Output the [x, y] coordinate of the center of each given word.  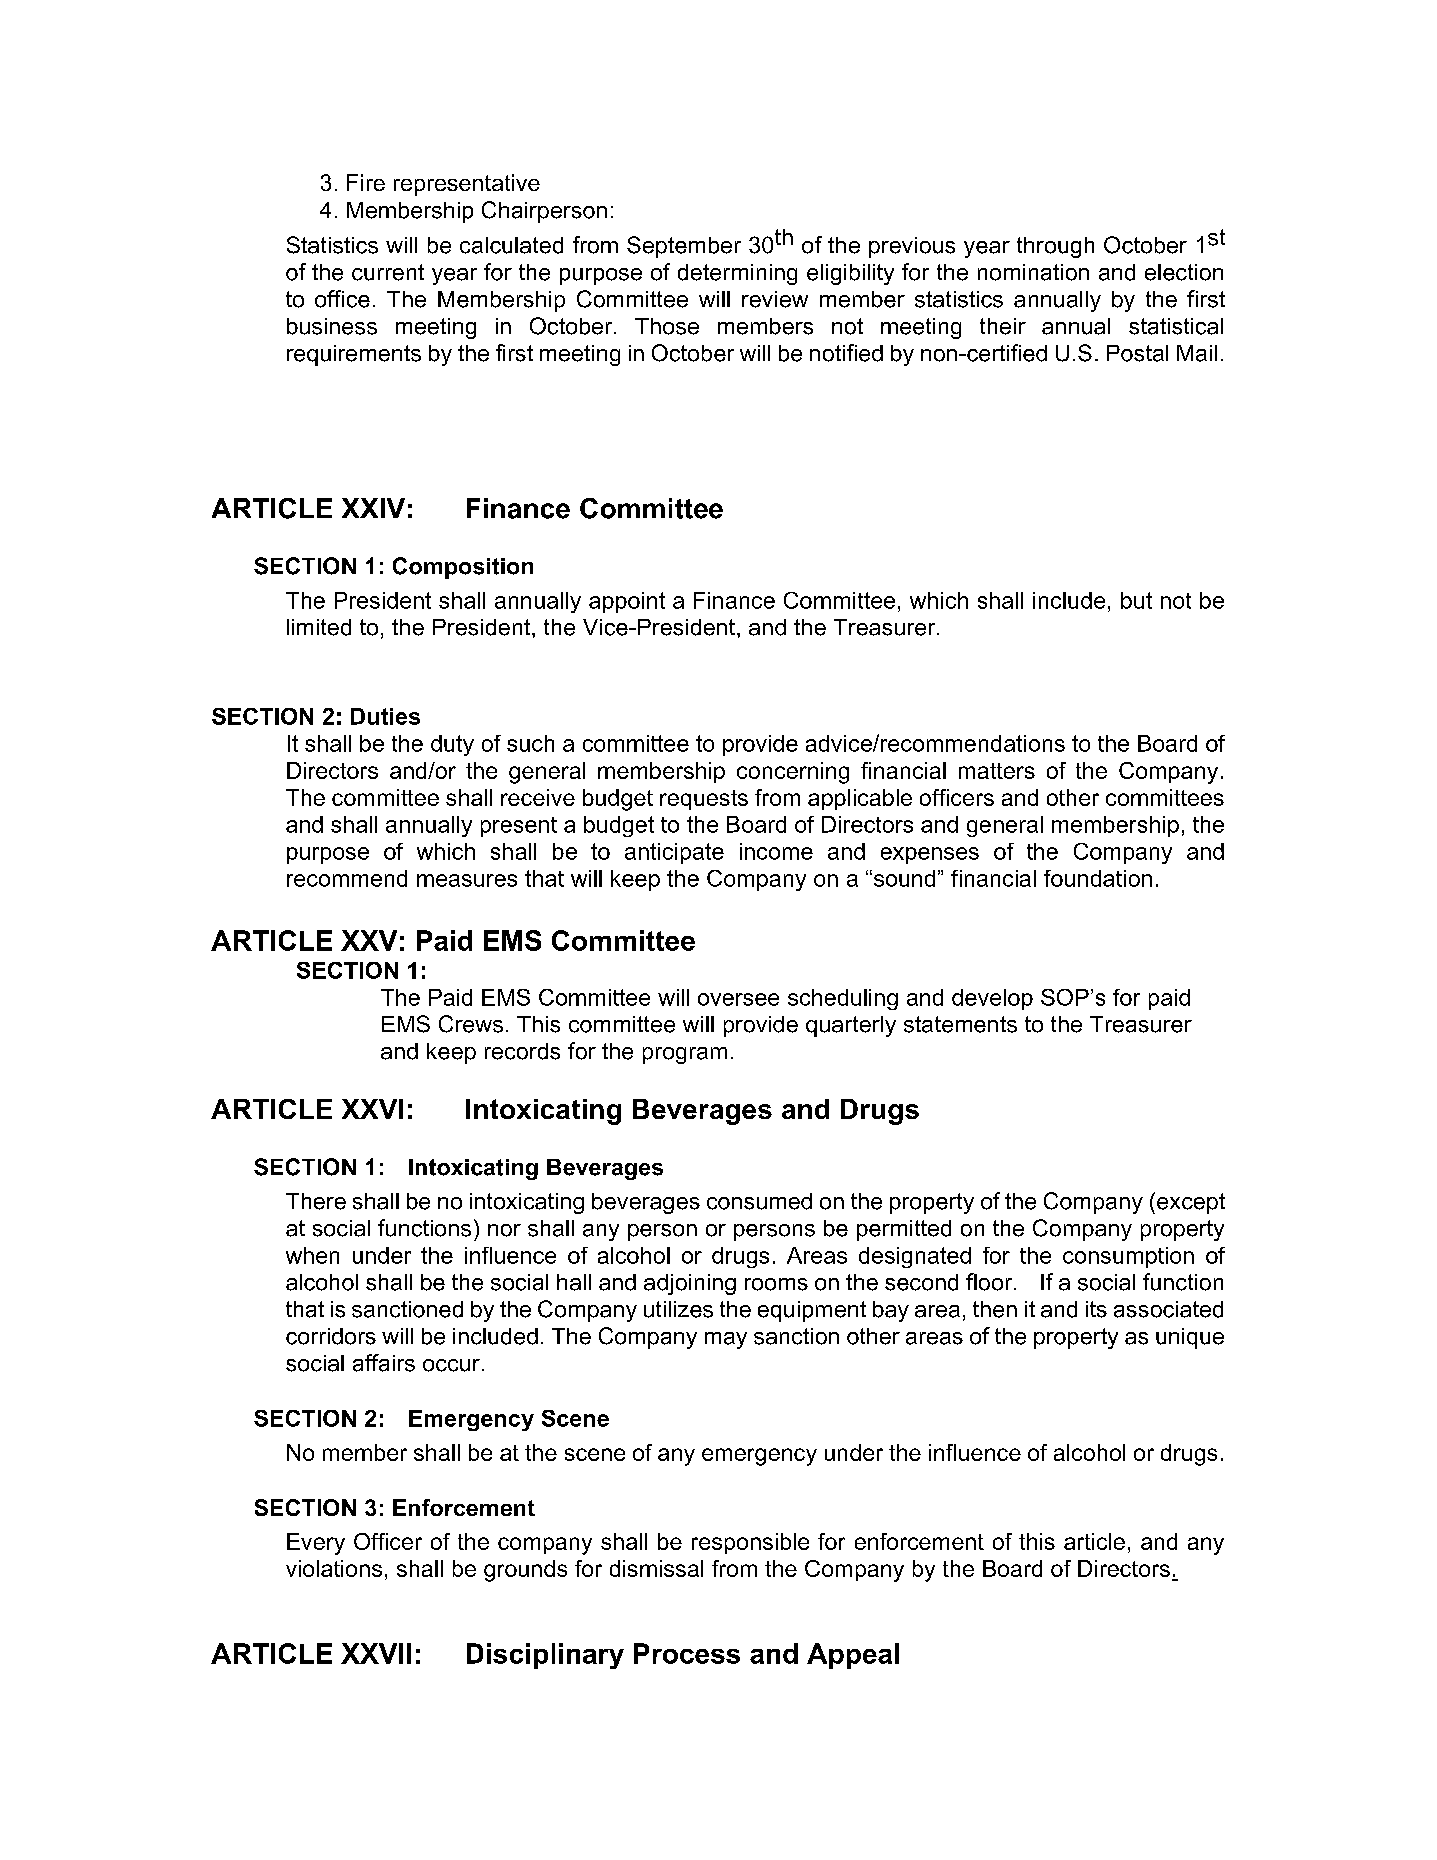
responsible [750, 1543]
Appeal [853, 1656]
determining [737, 274]
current [388, 272]
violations [334, 1568]
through [1055, 247]
